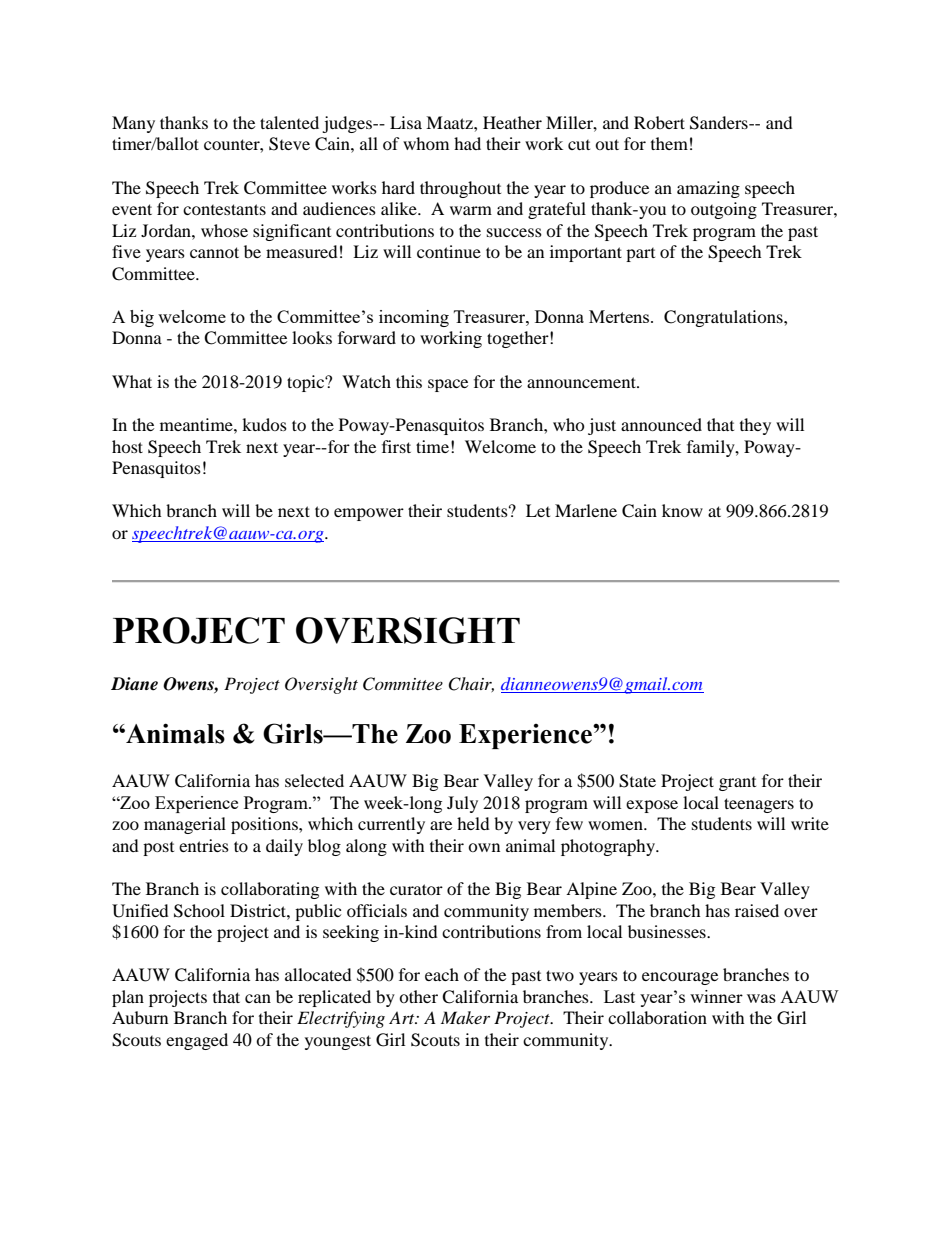 The width and height of the image is (952, 1233). I want to click on July, so click(462, 804).
